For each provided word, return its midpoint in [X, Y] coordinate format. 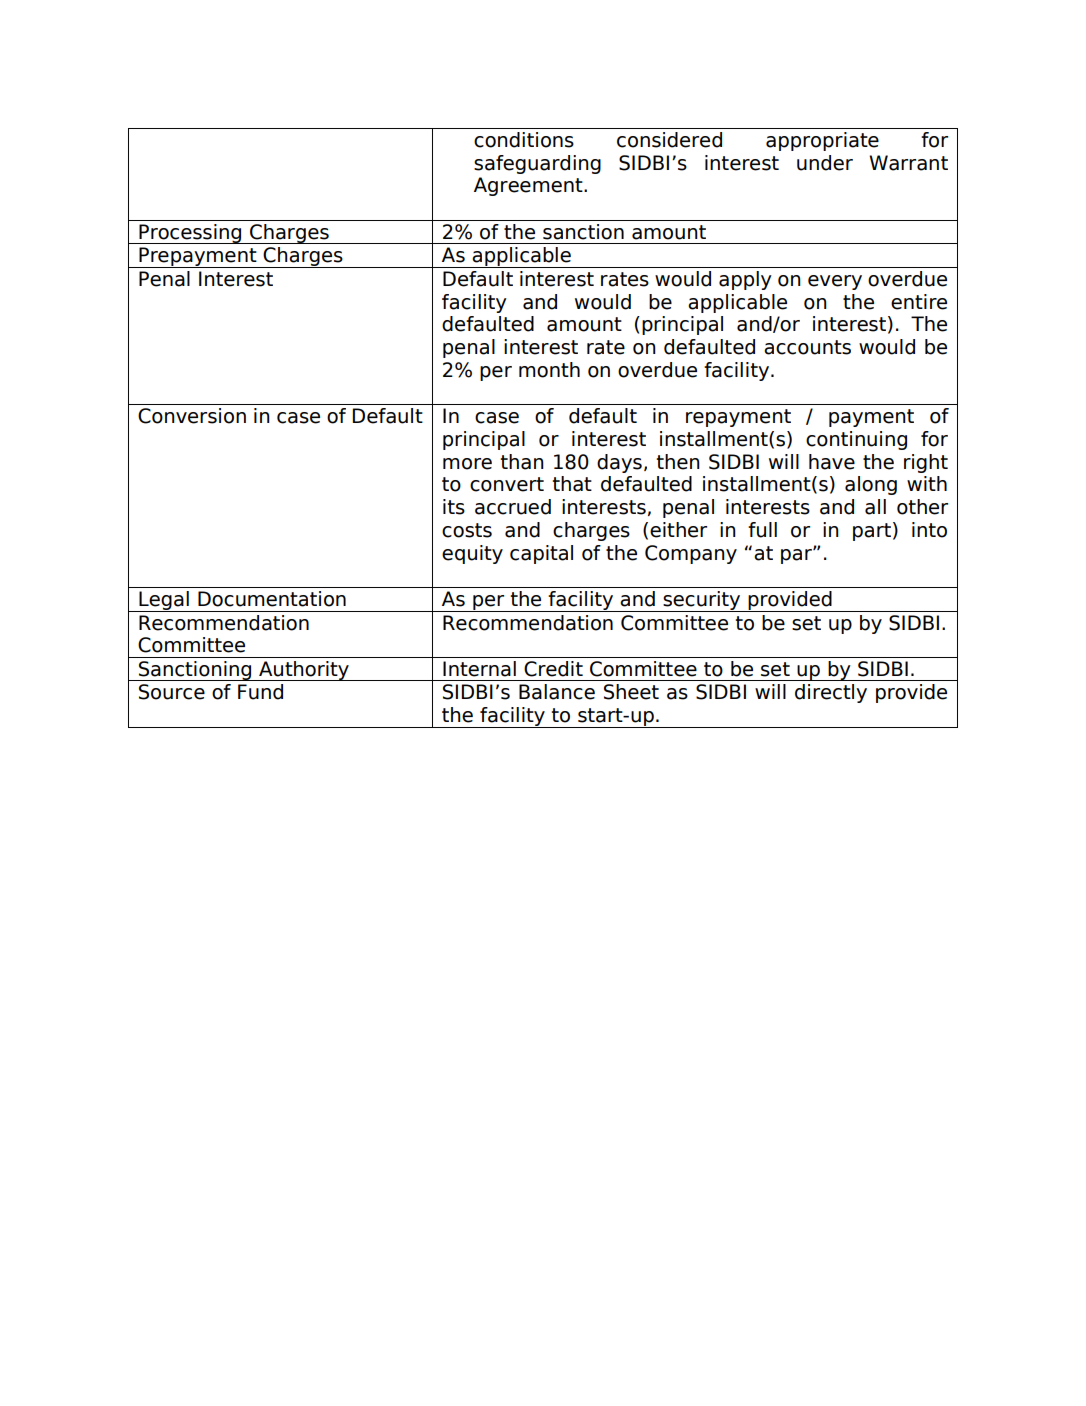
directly [831, 693]
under [825, 163]
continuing [856, 440]
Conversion [192, 416]
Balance [557, 692]
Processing [190, 234]
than [522, 462]
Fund [260, 692]
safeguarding [537, 164]
